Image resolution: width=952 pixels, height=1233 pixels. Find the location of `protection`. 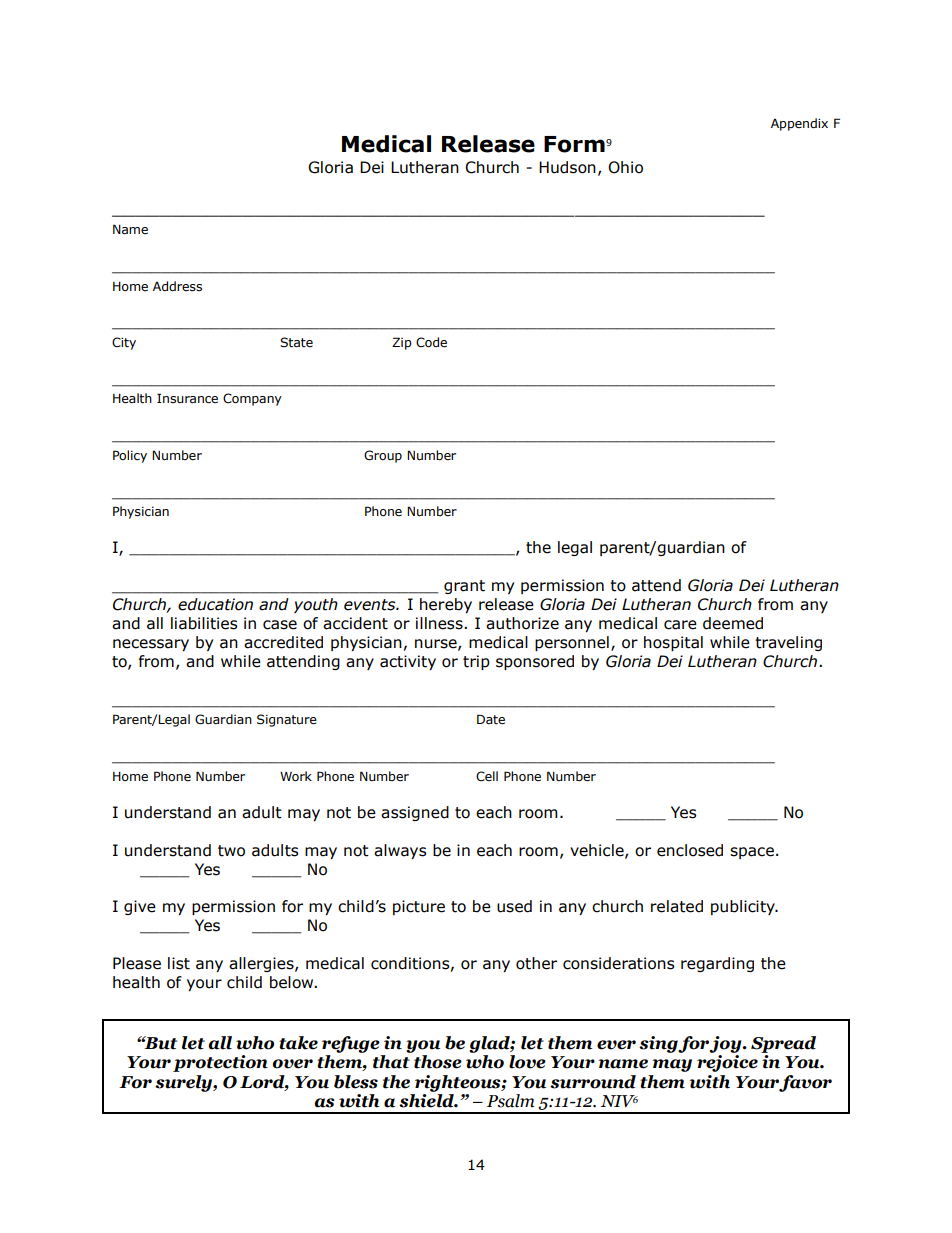

protection is located at coordinates (220, 1063).
